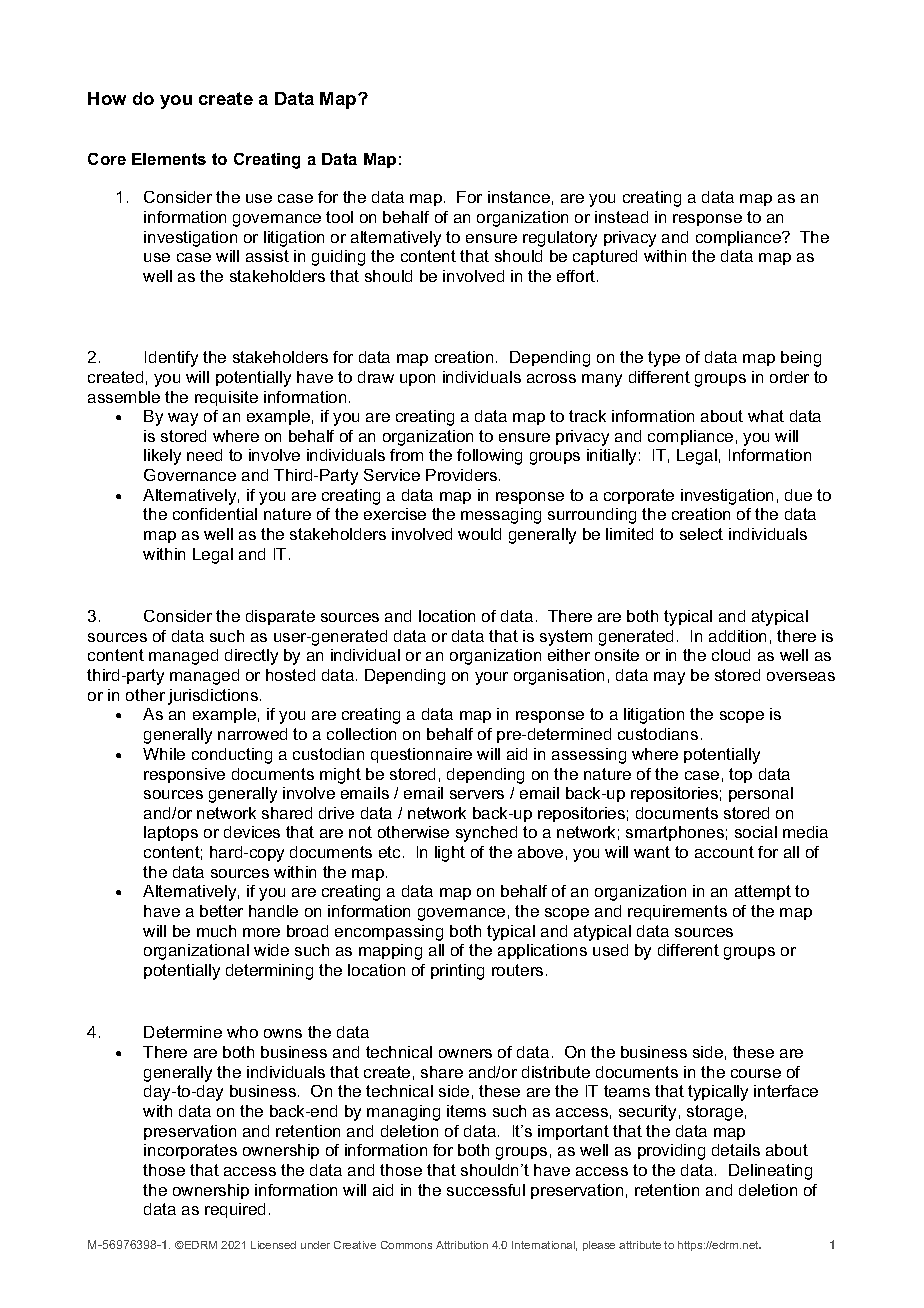 This image has width=924, height=1308. What do you see at coordinates (491, 678) in the image?
I see `your` at bounding box center [491, 678].
